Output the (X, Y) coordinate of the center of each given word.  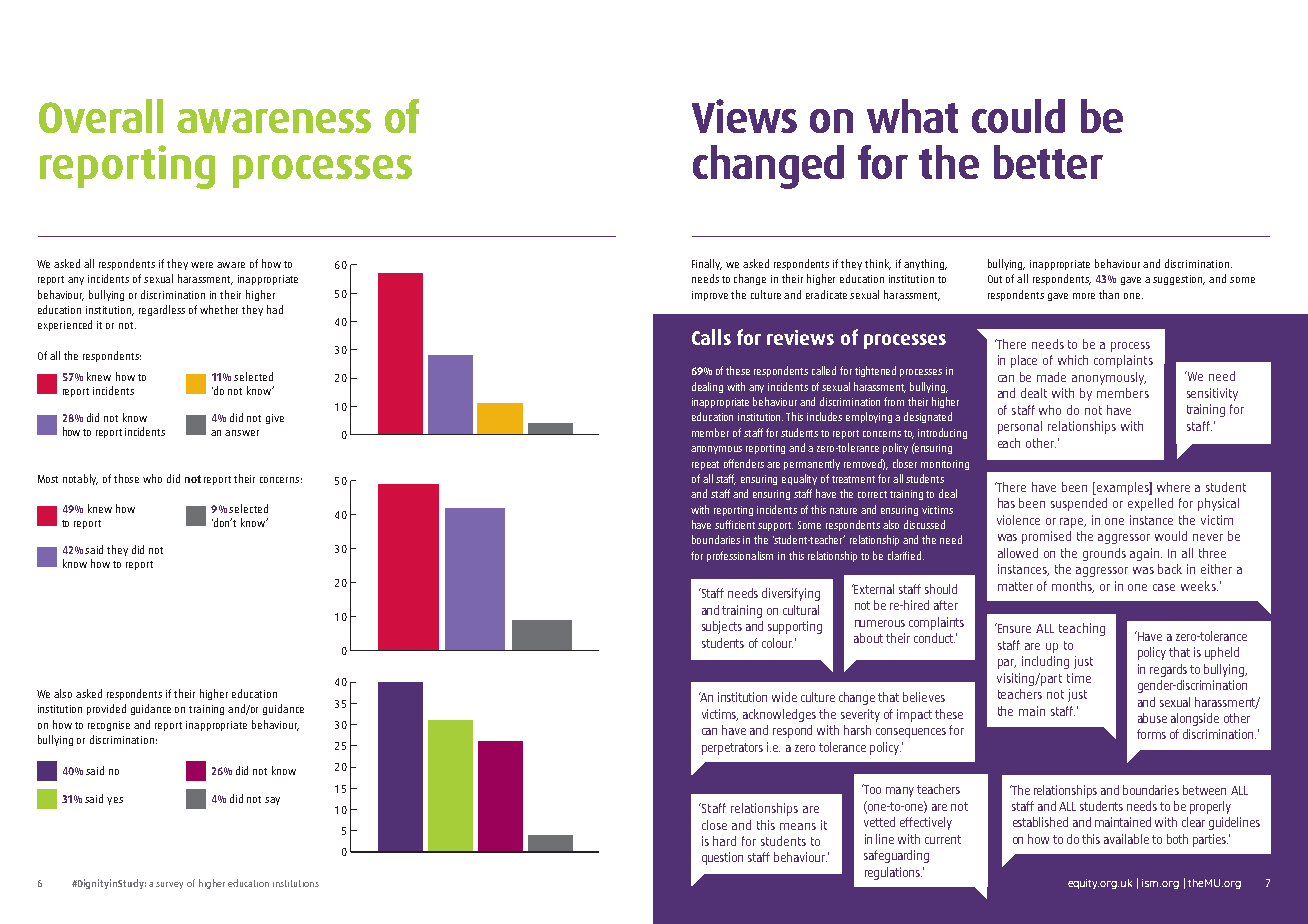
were (202, 265)
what (912, 116)
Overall (101, 116)
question (722, 858)
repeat (705, 465)
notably (80, 479)
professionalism (740, 556)
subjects (722, 627)
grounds (1104, 554)
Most (48, 479)
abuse (1152, 718)
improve (710, 296)
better (1048, 162)
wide (784, 697)
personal (1020, 427)
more (1084, 296)
